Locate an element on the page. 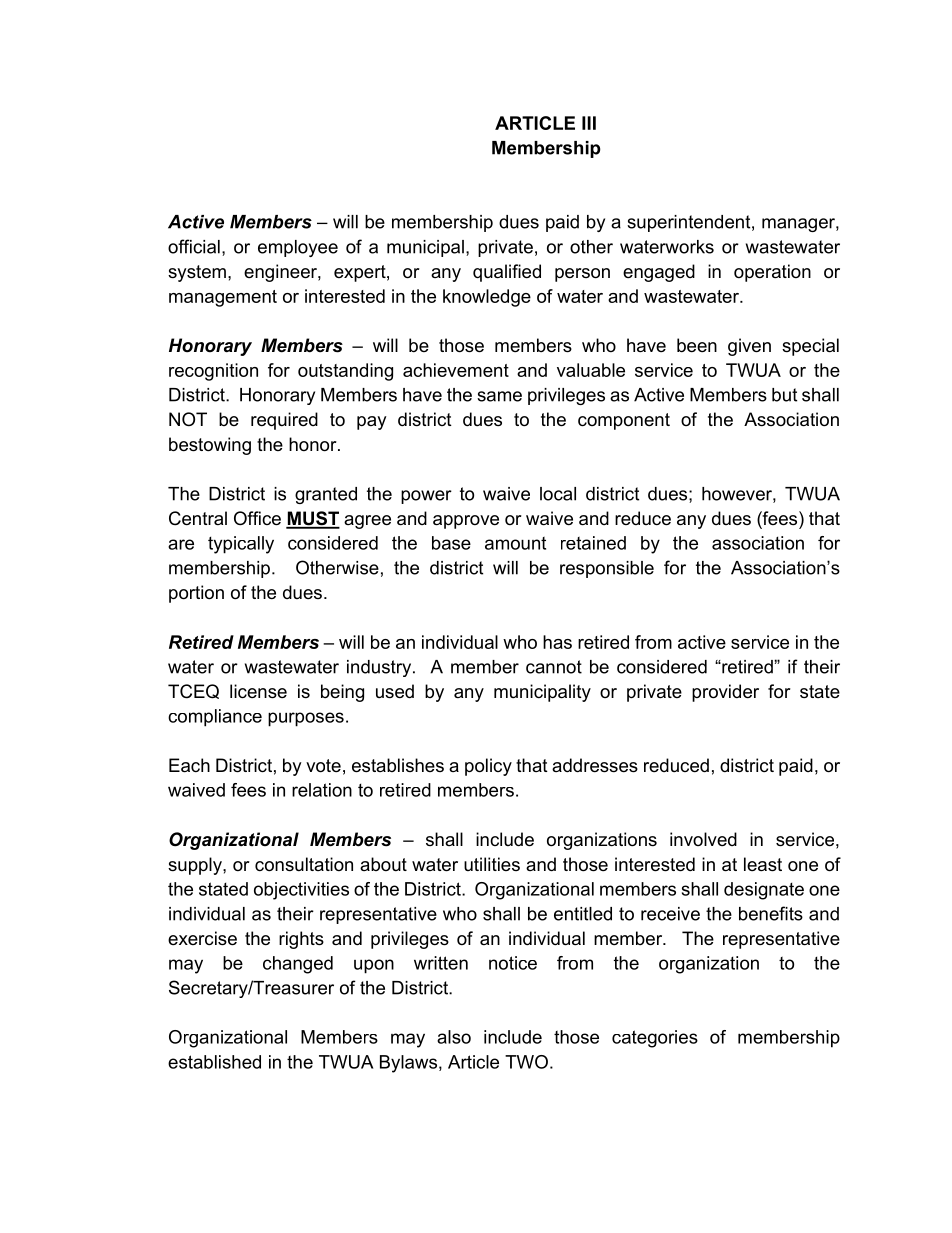  amount is located at coordinates (515, 543).
